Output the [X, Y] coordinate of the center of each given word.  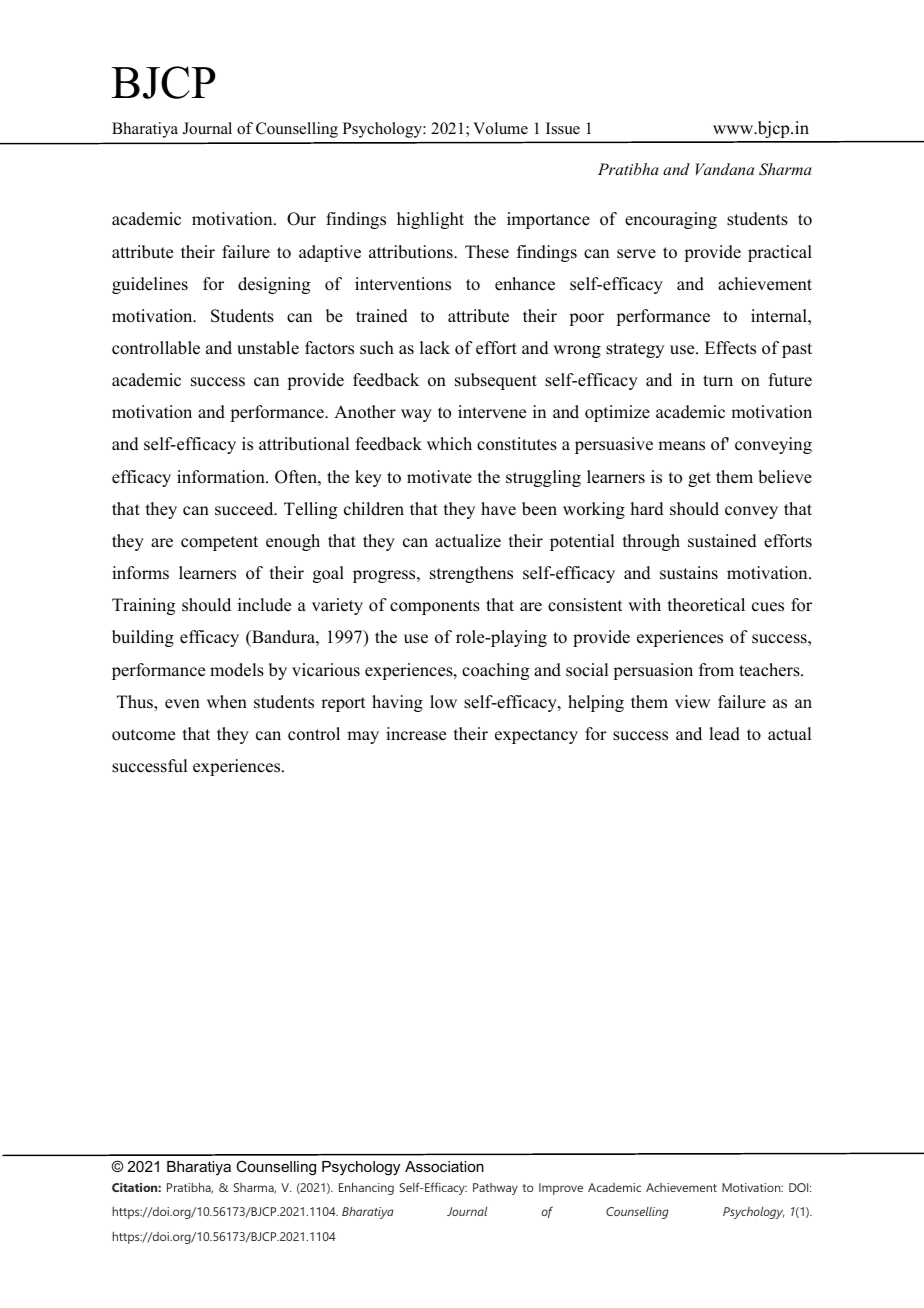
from [716, 670]
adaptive [330, 253]
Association [444, 1166]
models [237, 670]
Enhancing [366, 1188]
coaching [495, 671]
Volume [500, 128]
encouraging [671, 220]
